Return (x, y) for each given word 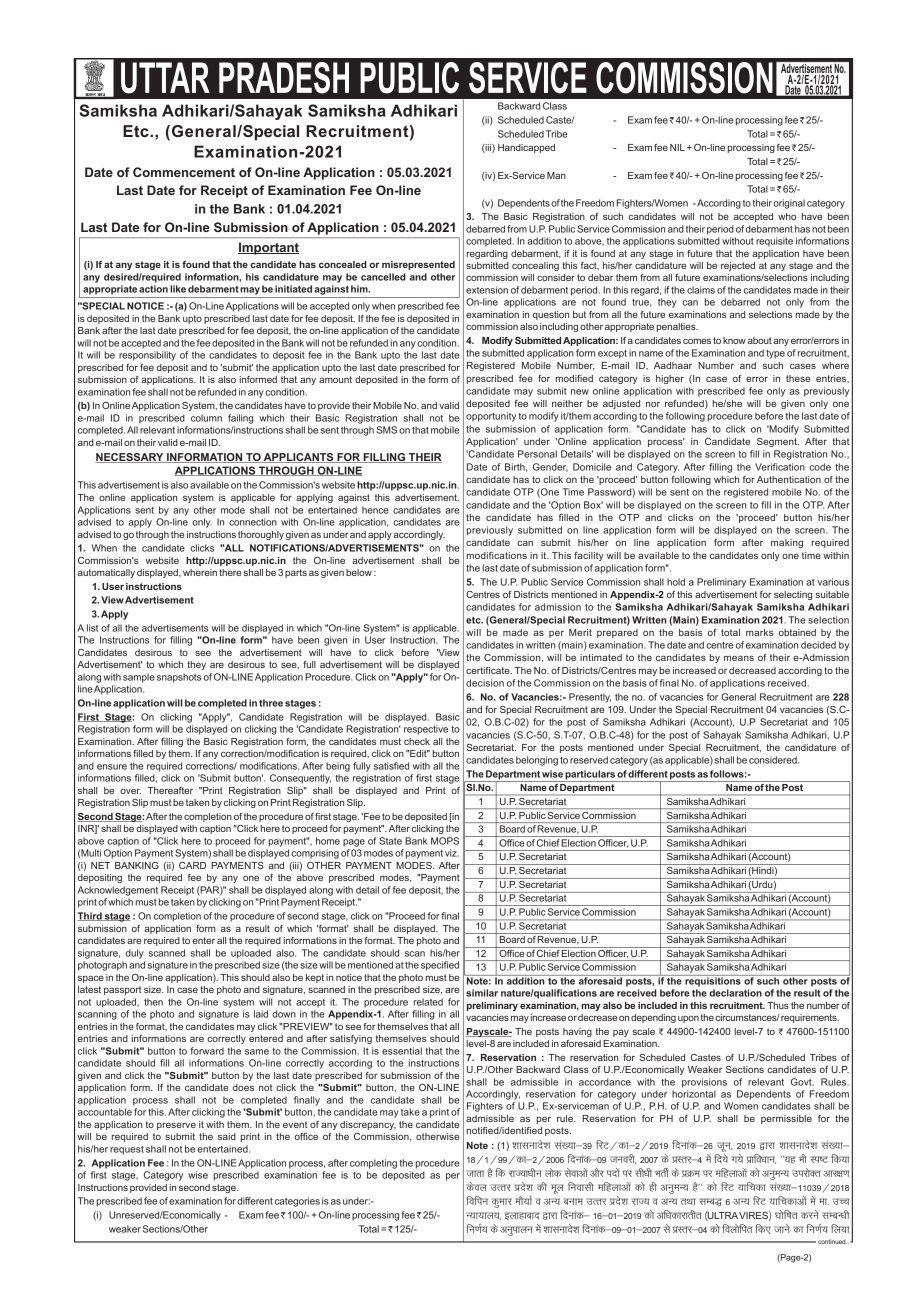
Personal (537, 454)
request (127, 1150)
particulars (590, 776)
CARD (192, 865)
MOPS (445, 841)
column (206, 418)
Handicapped (526, 148)
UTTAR (165, 78)
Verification (780, 467)
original (789, 204)
